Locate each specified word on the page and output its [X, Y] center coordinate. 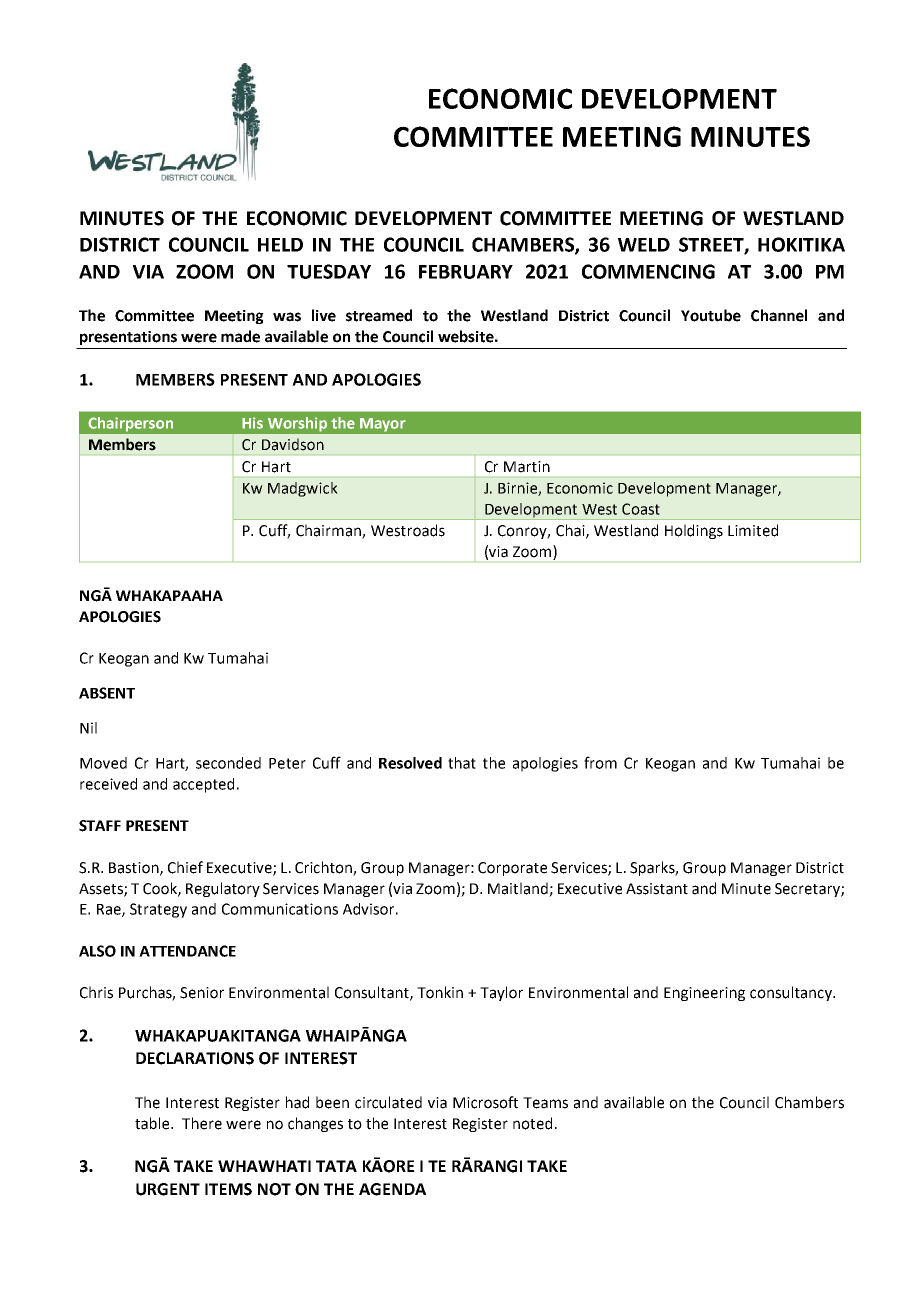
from [600, 762]
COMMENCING [648, 271]
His [252, 423]
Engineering [704, 994]
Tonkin [440, 992]
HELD [280, 245]
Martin [527, 467]
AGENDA [392, 1189]
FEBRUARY [466, 272]
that [462, 763]
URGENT [168, 1189]
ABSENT [107, 693]
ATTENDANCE [187, 951]
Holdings [694, 531]
